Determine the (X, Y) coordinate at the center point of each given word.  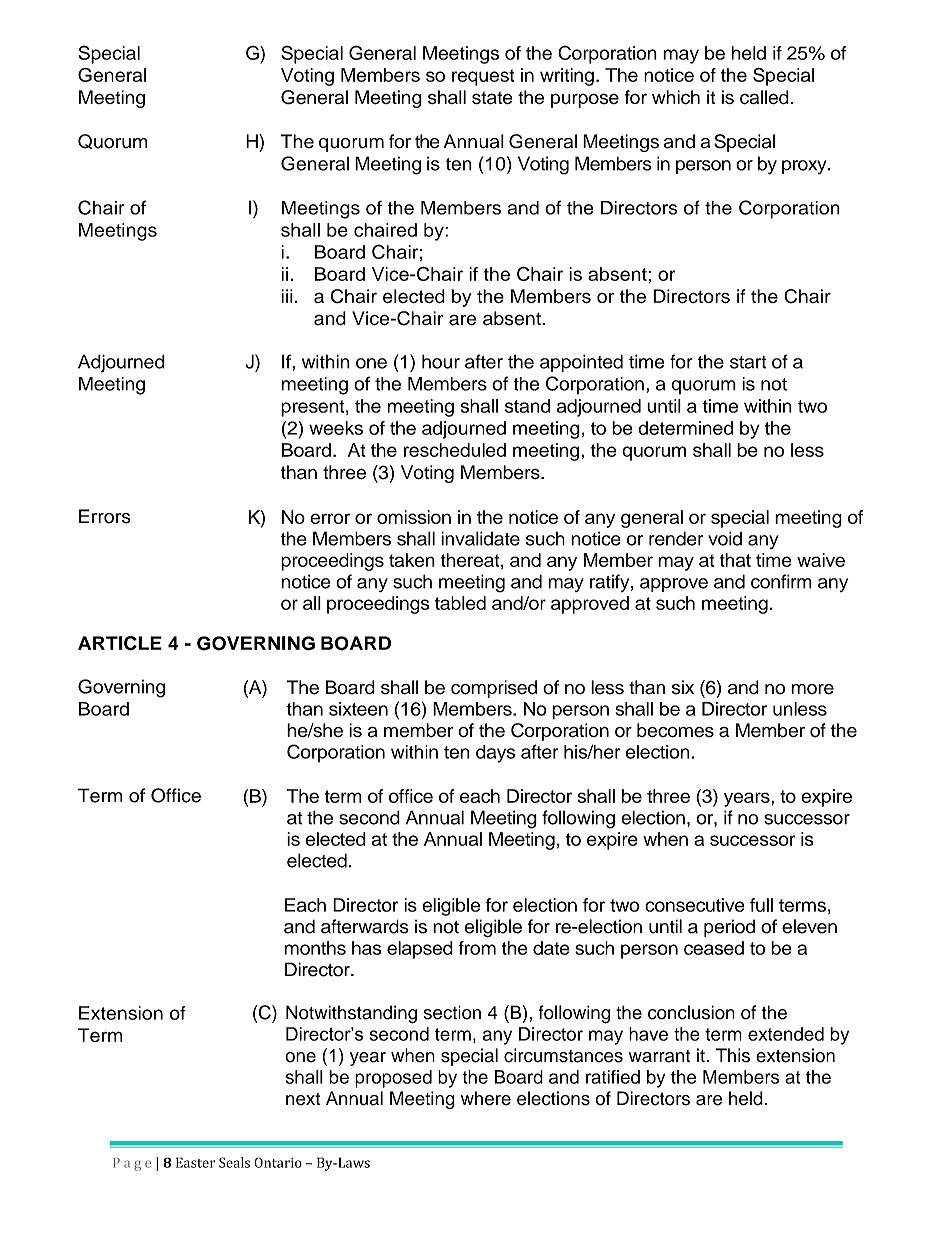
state (492, 98)
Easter (195, 1162)
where (486, 1098)
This (732, 1055)
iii (287, 296)
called (764, 97)
